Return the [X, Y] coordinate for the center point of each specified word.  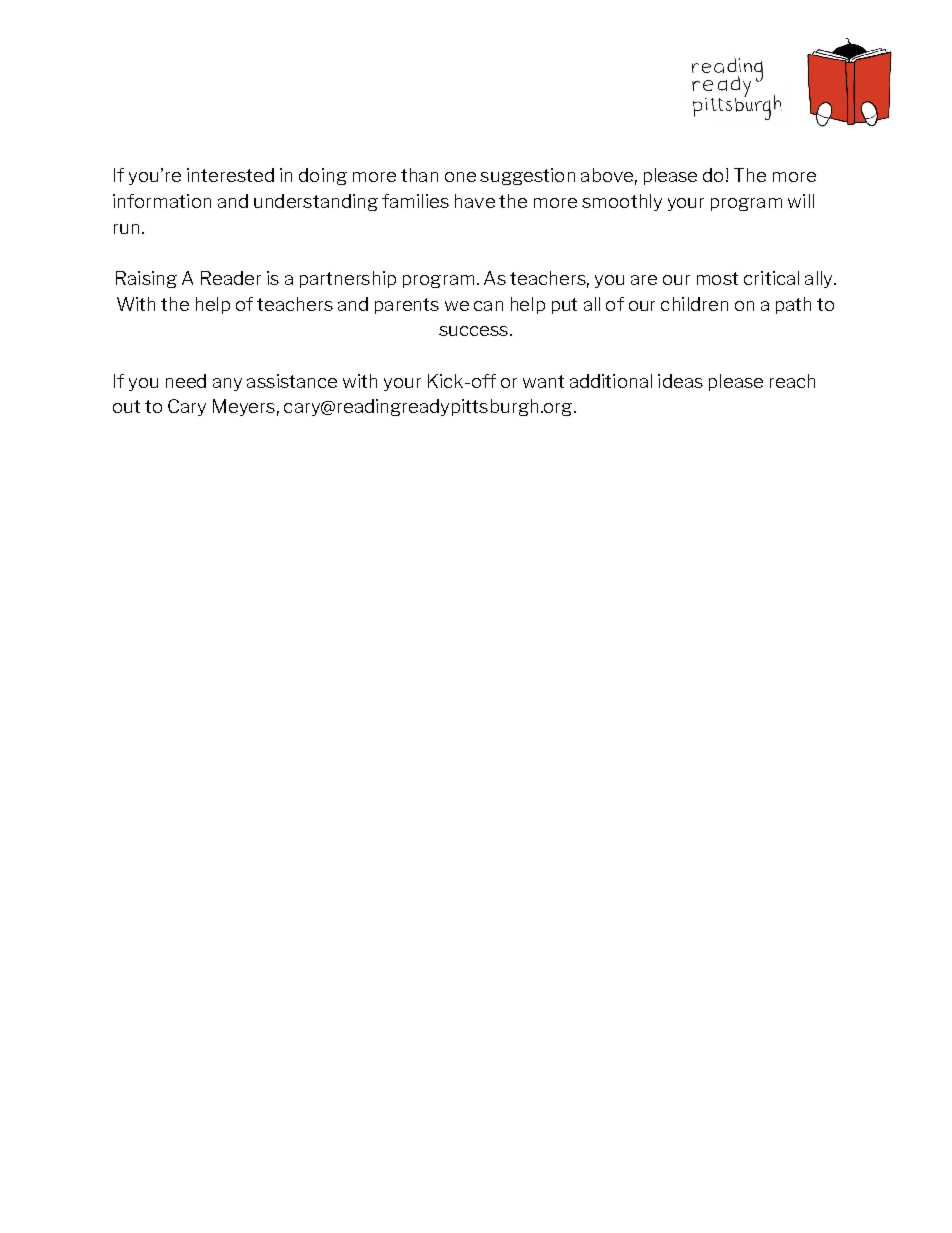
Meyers [244, 407]
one [460, 177]
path [793, 305]
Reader [231, 278]
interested [230, 175]
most [717, 278]
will [801, 201]
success [473, 331]
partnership [348, 279]
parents [407, 306]
